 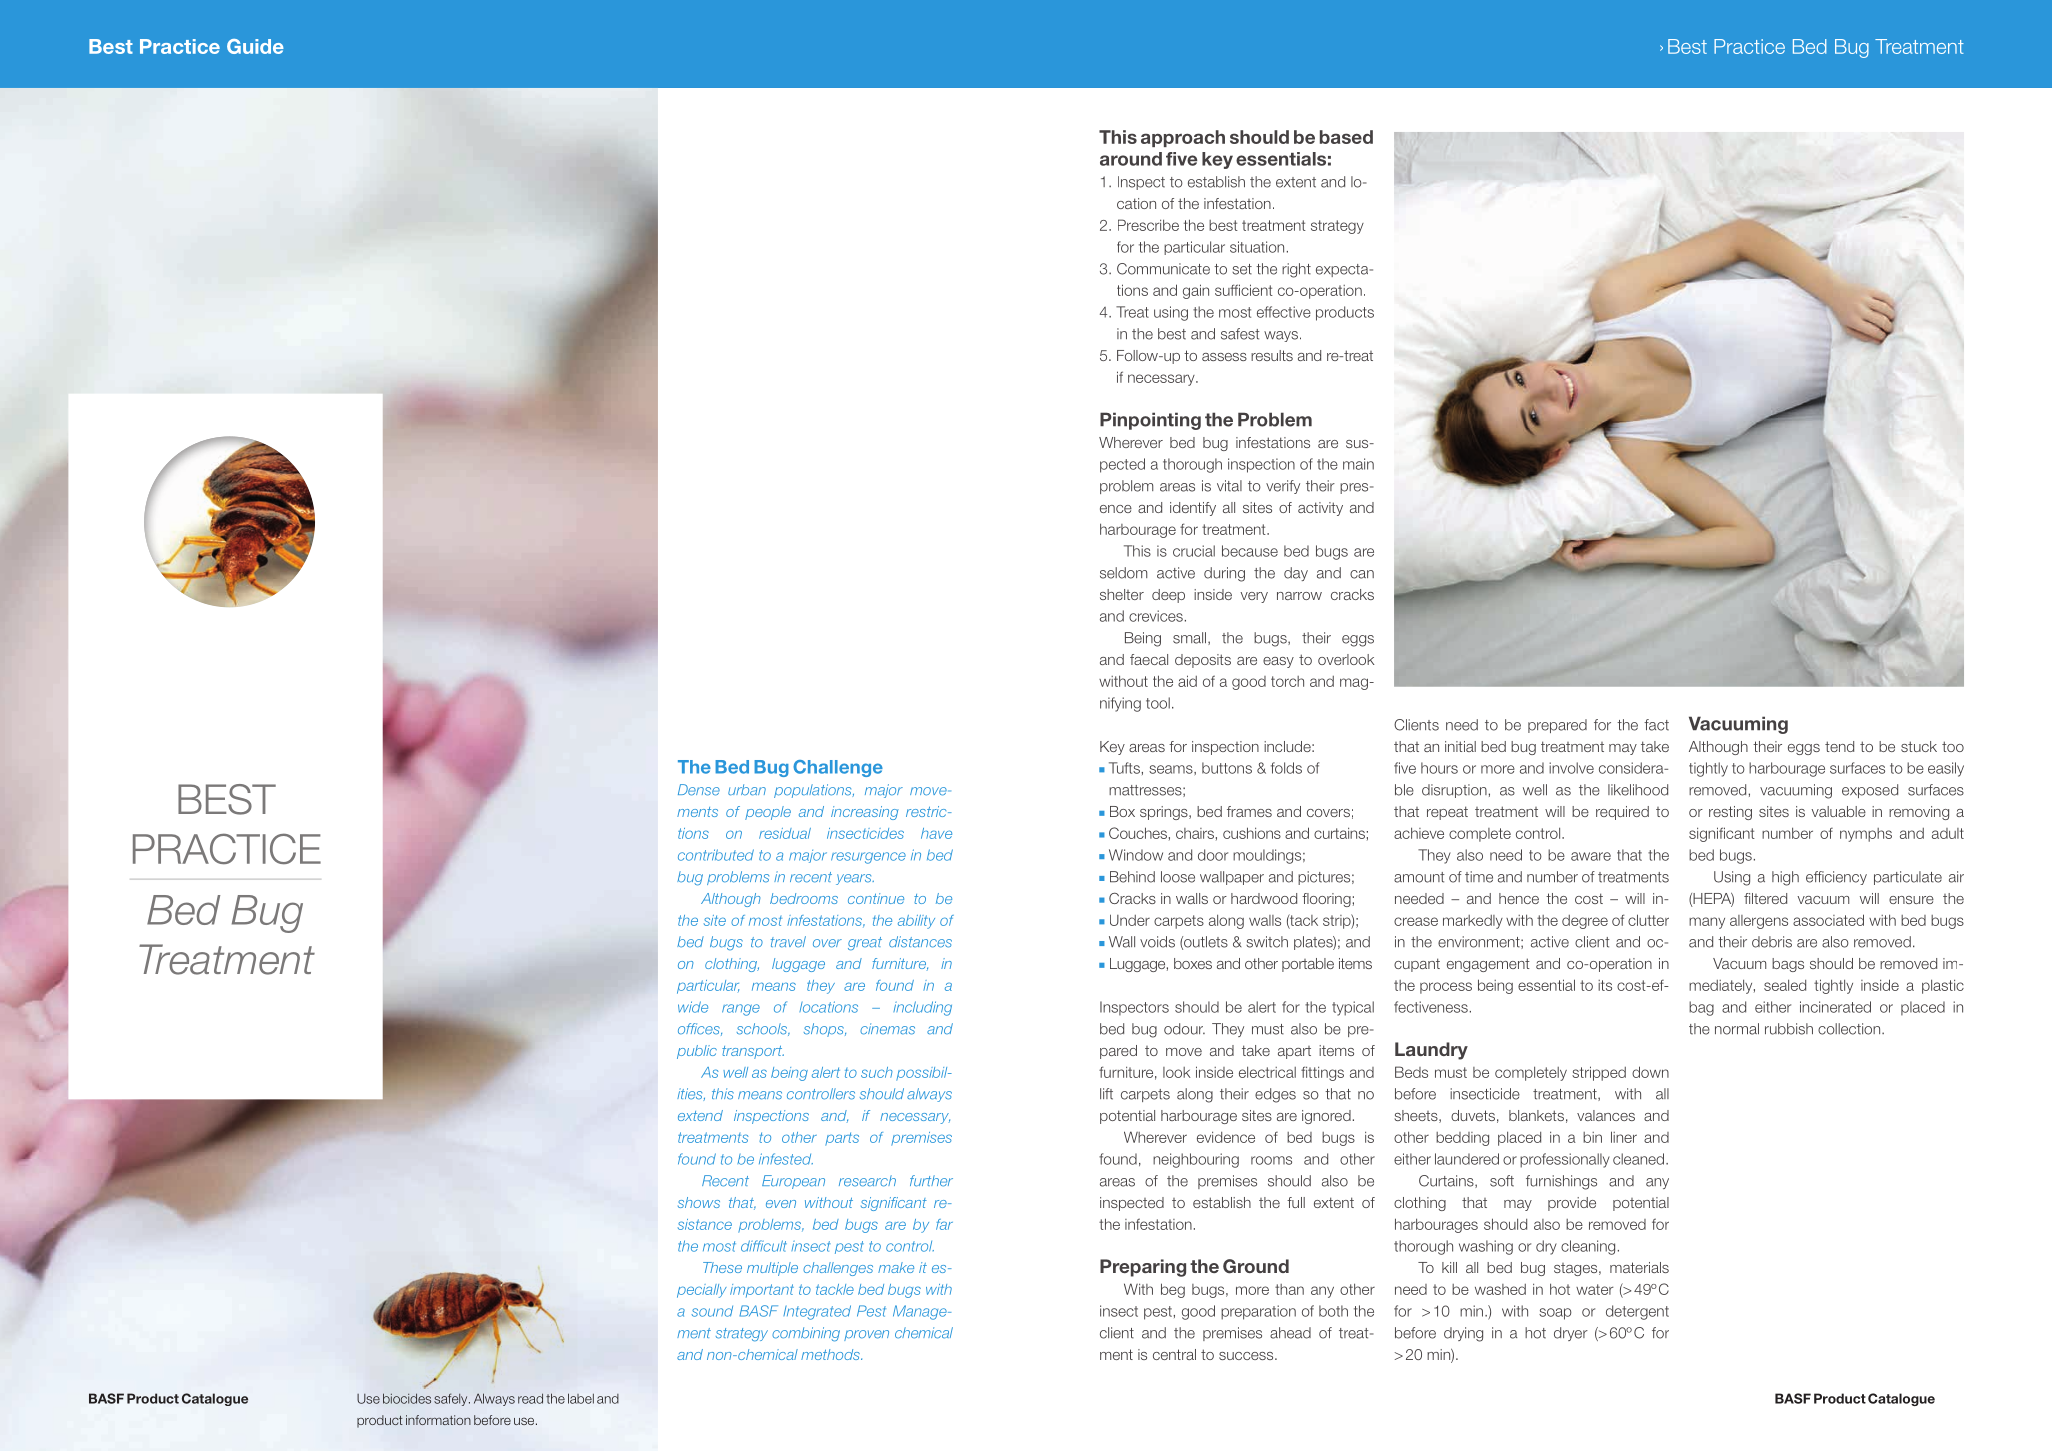 I want to click on safely, so click(x=452, y=1399).
